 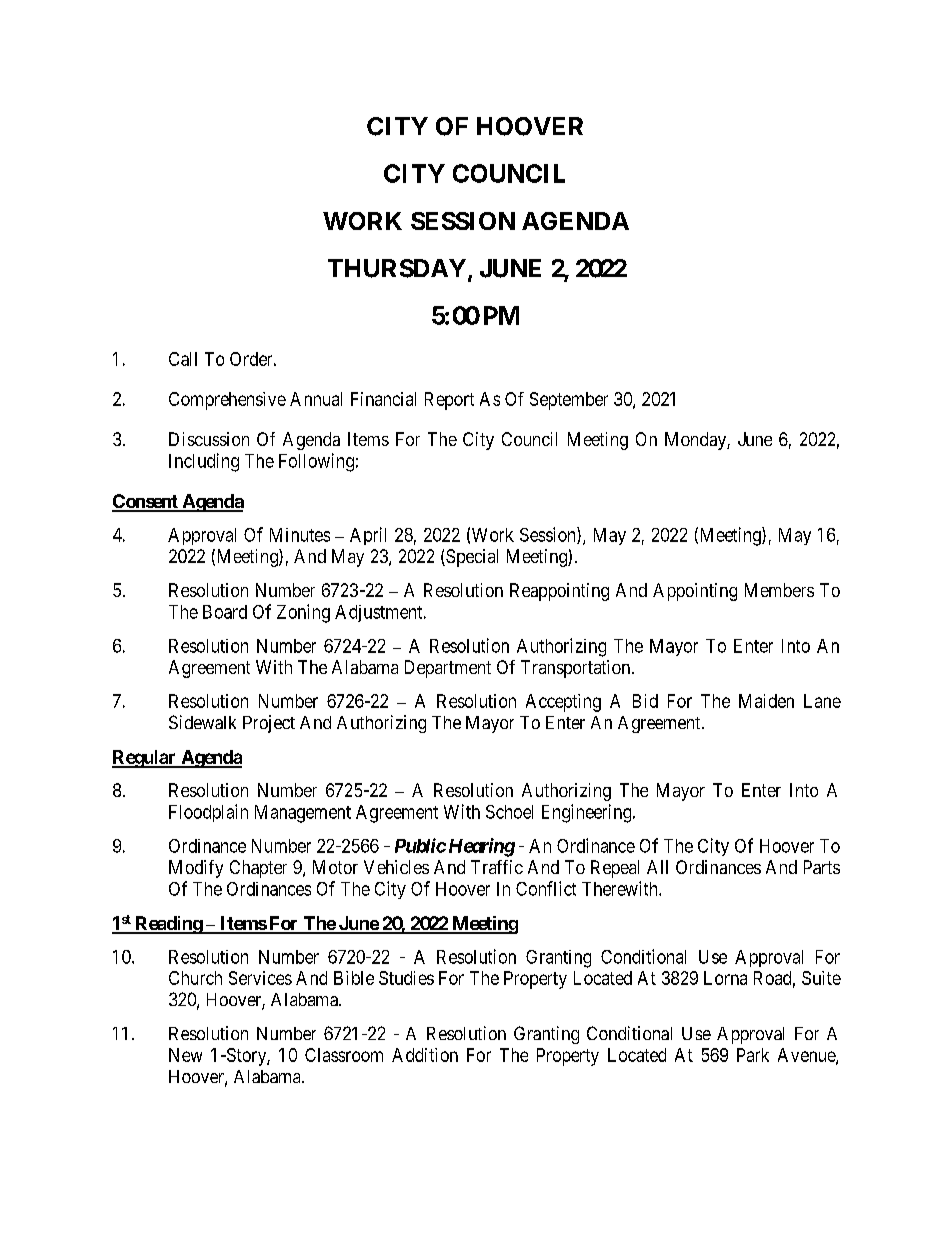 I want to click on New, so click(x=185, y=1055).
